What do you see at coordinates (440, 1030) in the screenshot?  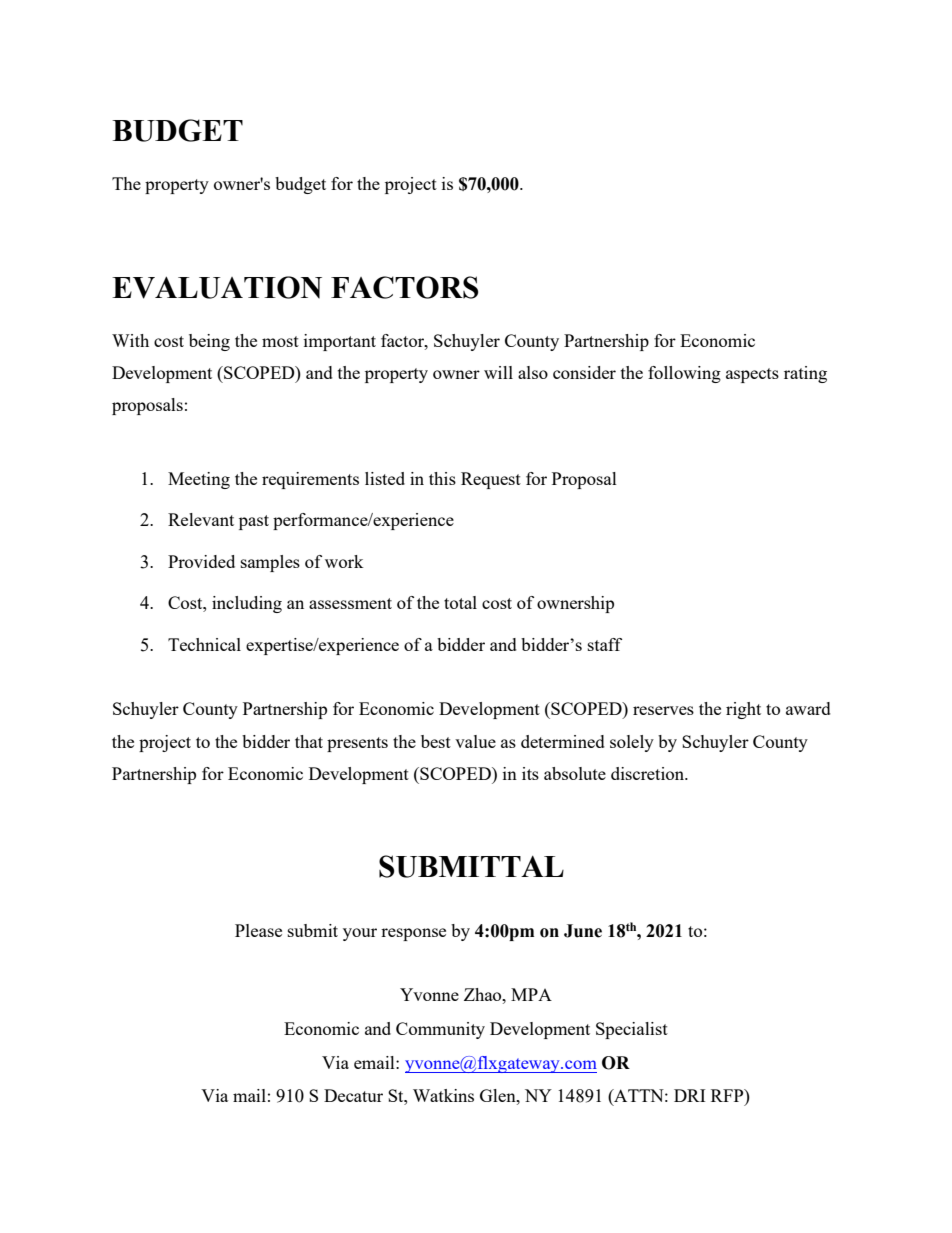 I see `Community` at bounding box center [440, 1030].
